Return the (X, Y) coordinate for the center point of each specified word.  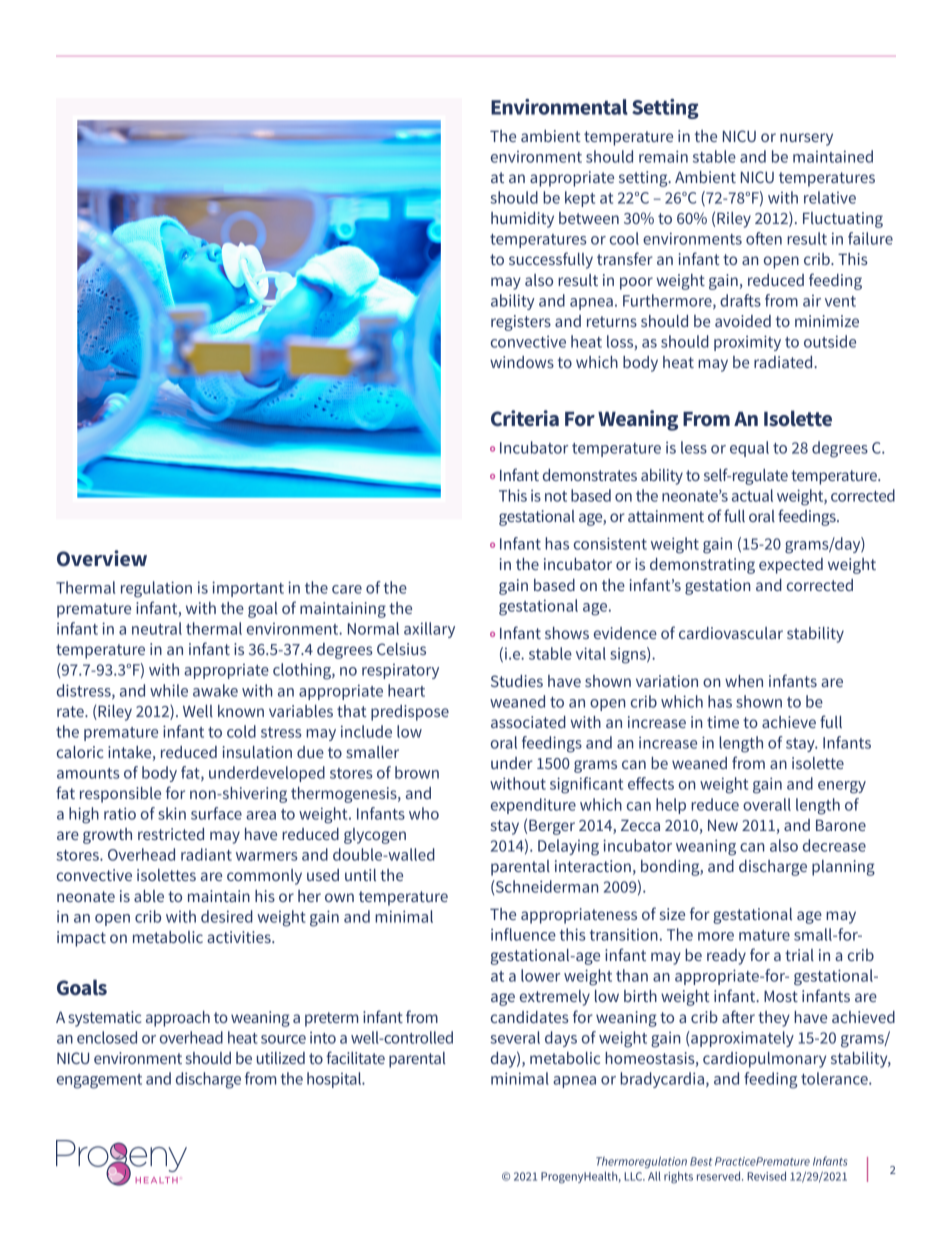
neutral (157, 628)
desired (227, 916)
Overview (102, 558)
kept (580, 199)
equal (749, 449)
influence (523, 934)
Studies (517, 681)
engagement (99, 1081)
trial (799, 955)
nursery (806, 139)
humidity (522, 220)
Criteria (525, 418)
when (744, 681)
